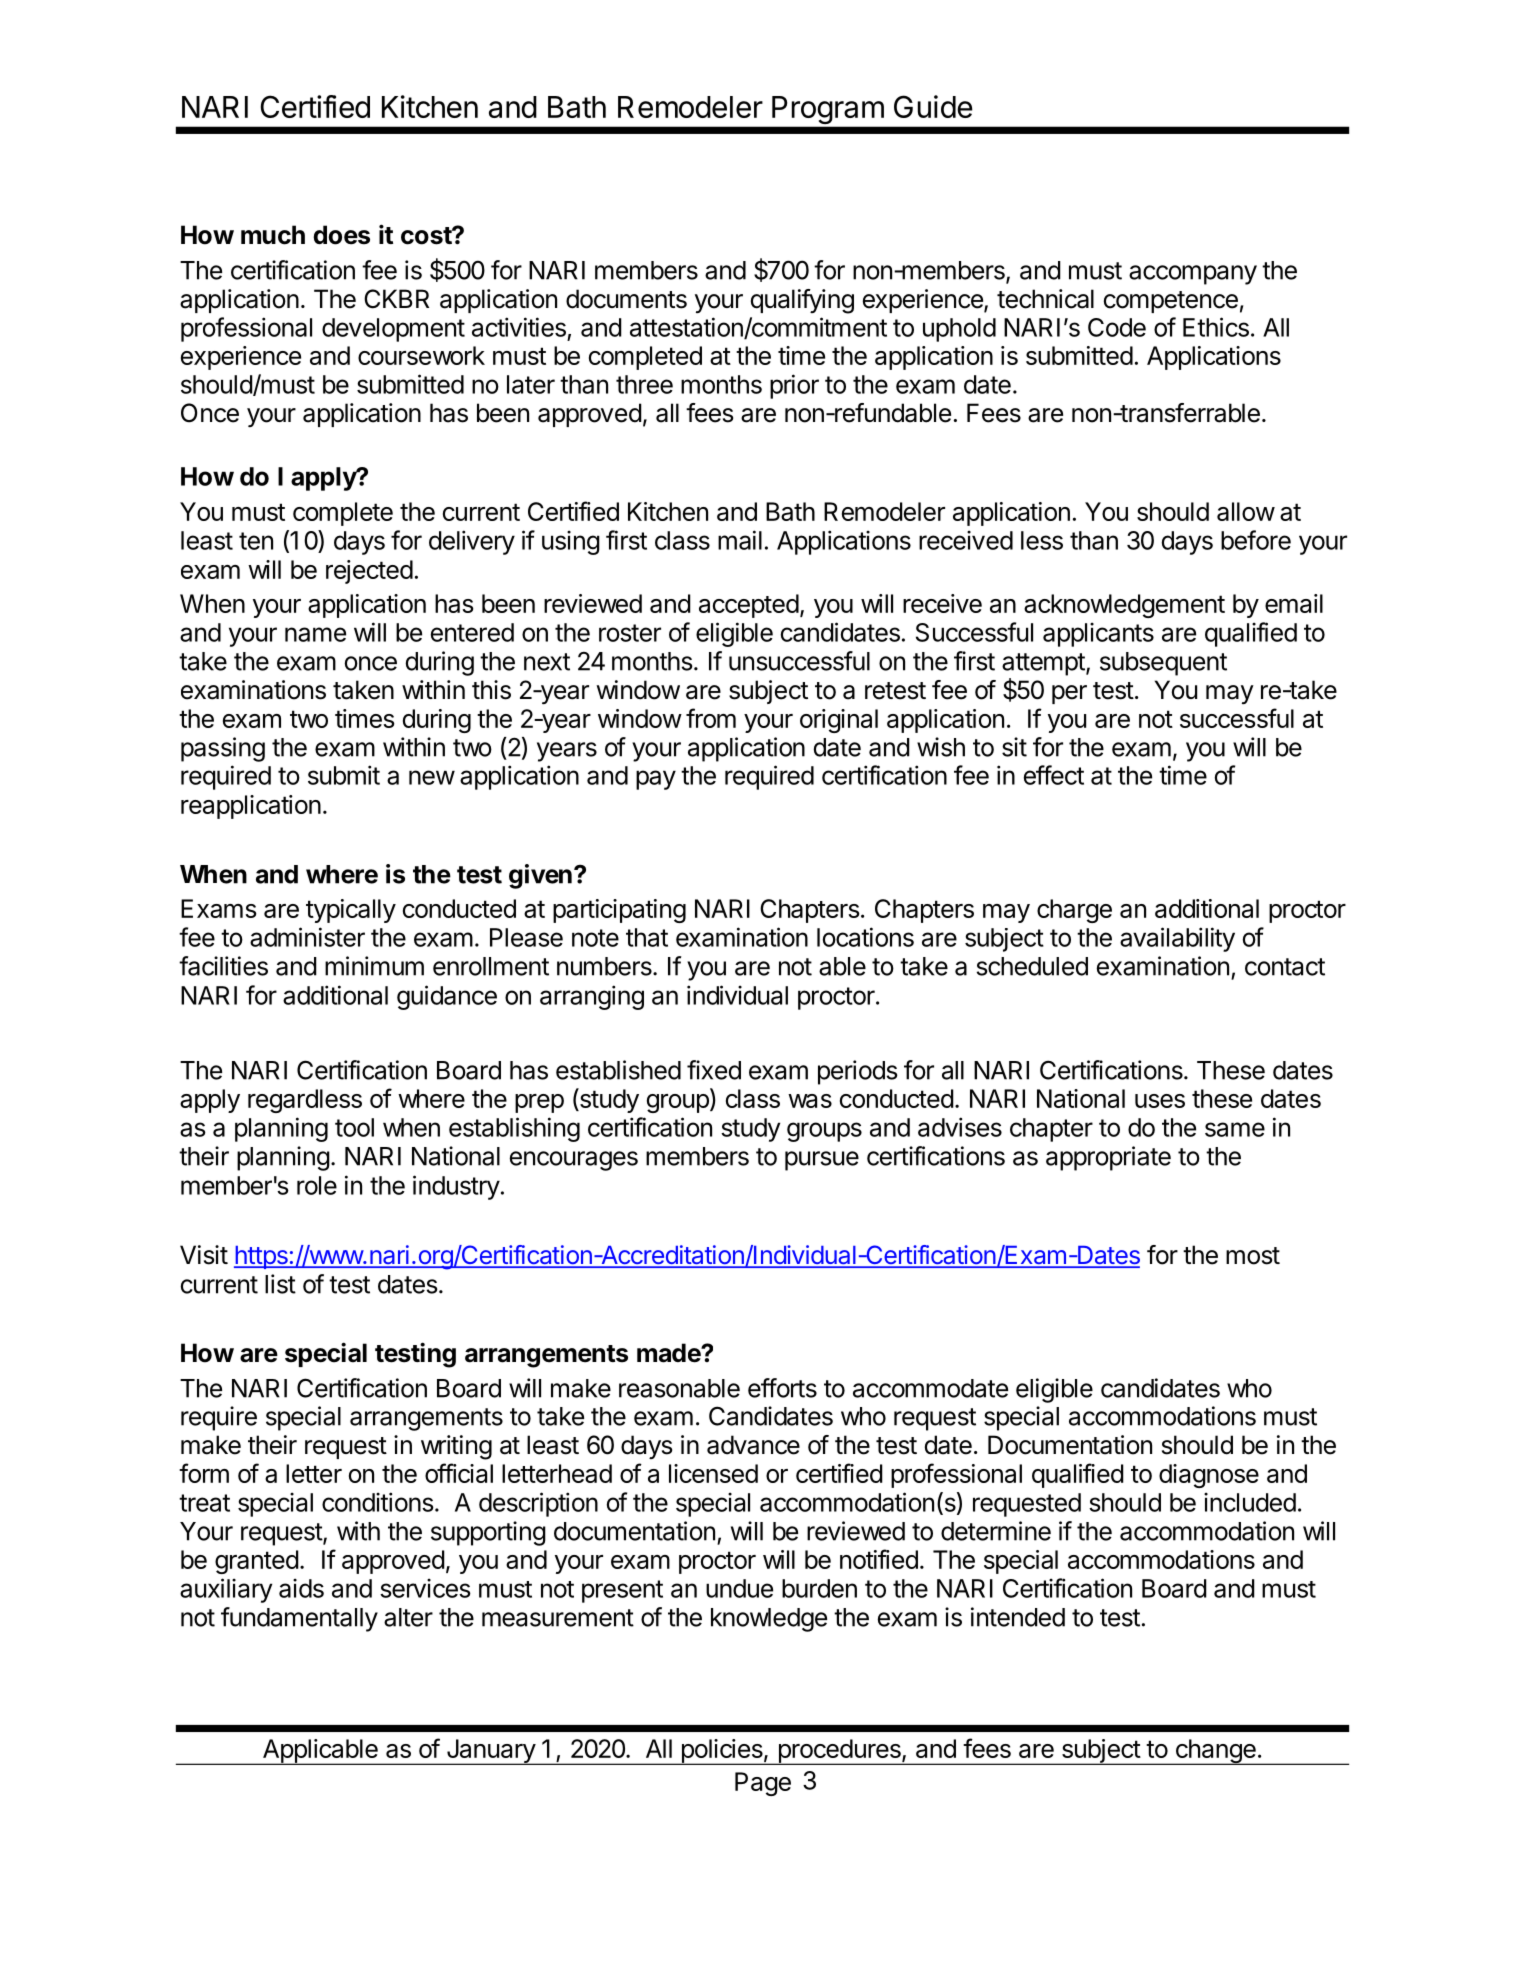 The image size is (1525, 1973). I want to click on change, so click(1215, 1752).
